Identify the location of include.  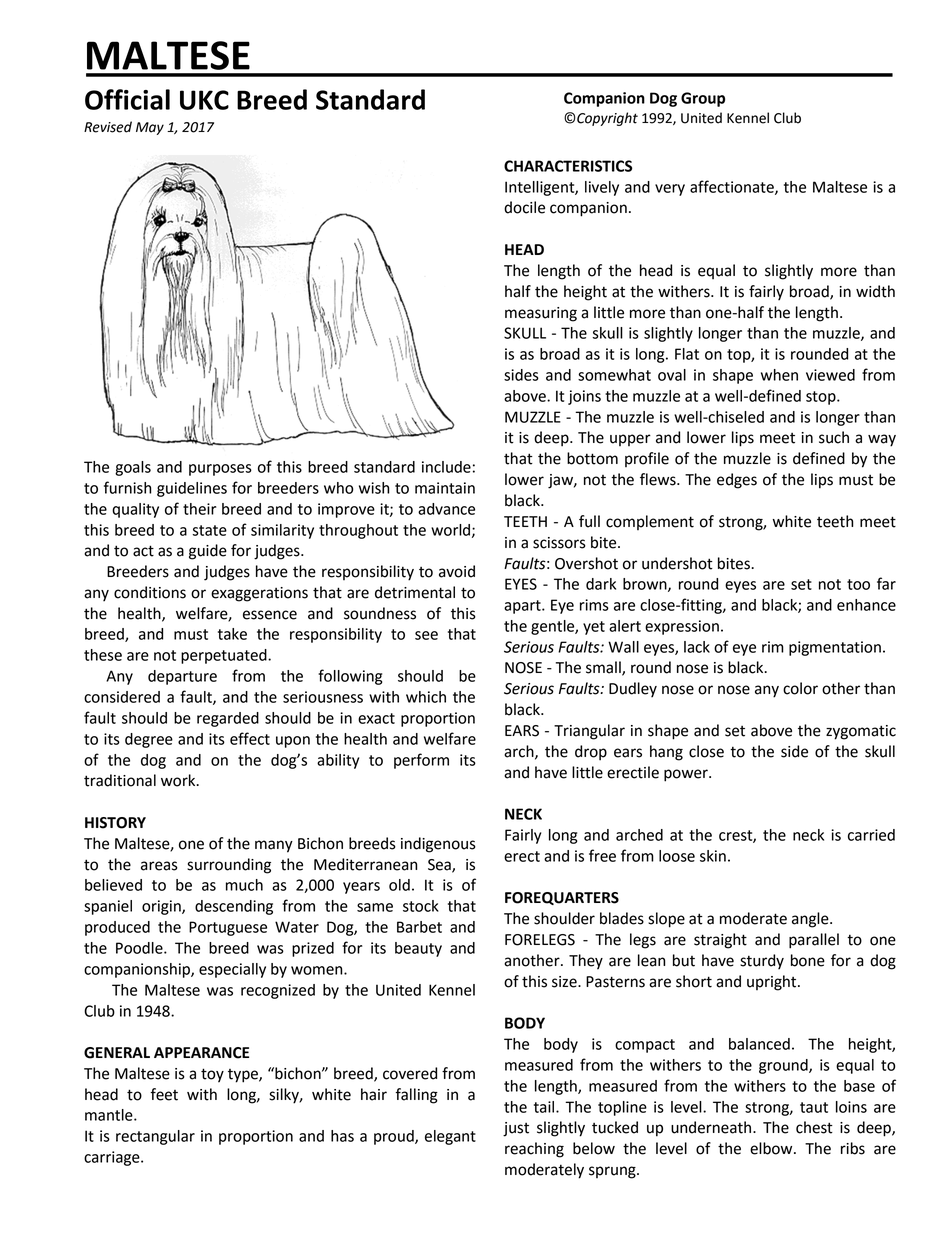
(446, 467).
